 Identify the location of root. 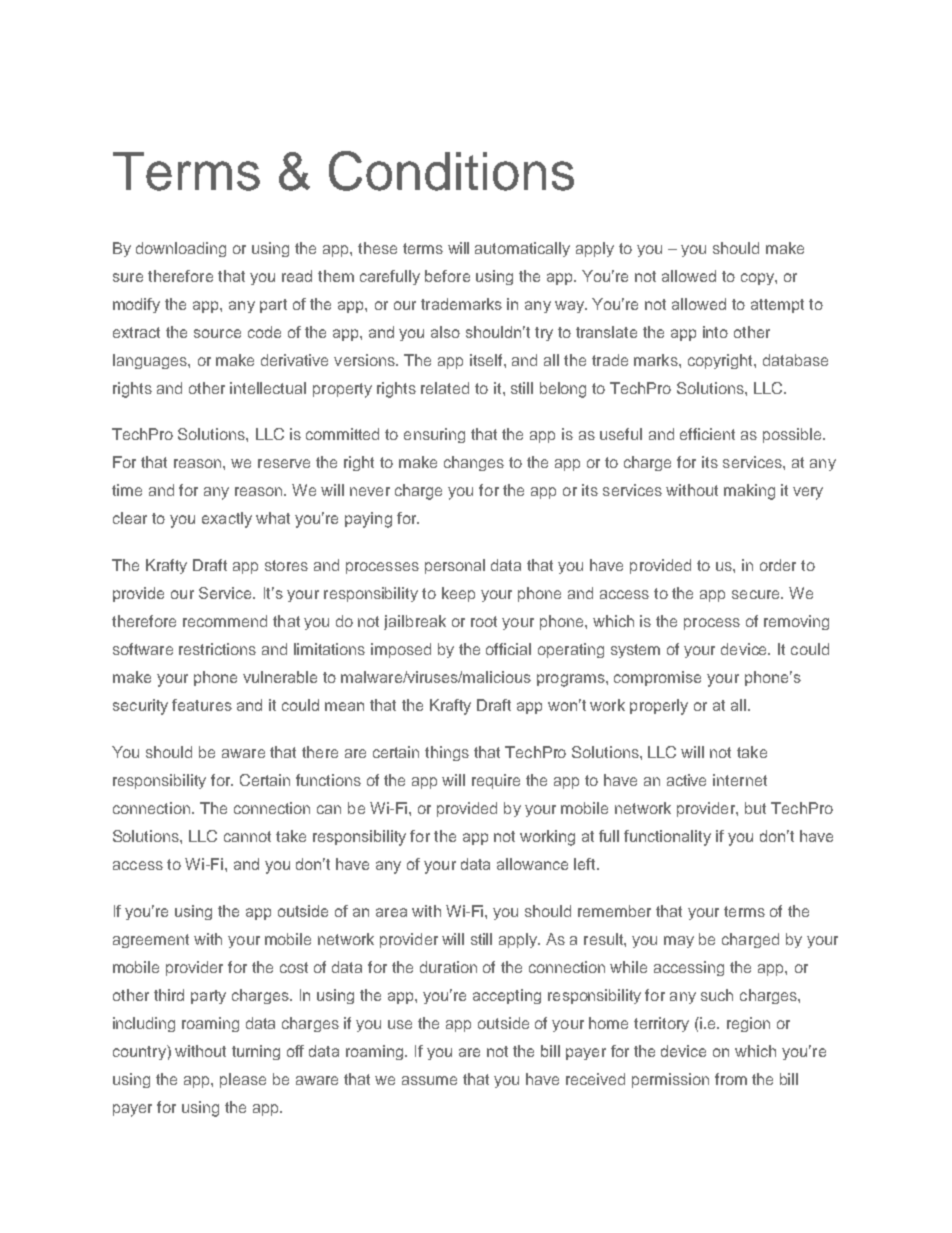
(484, 621).
